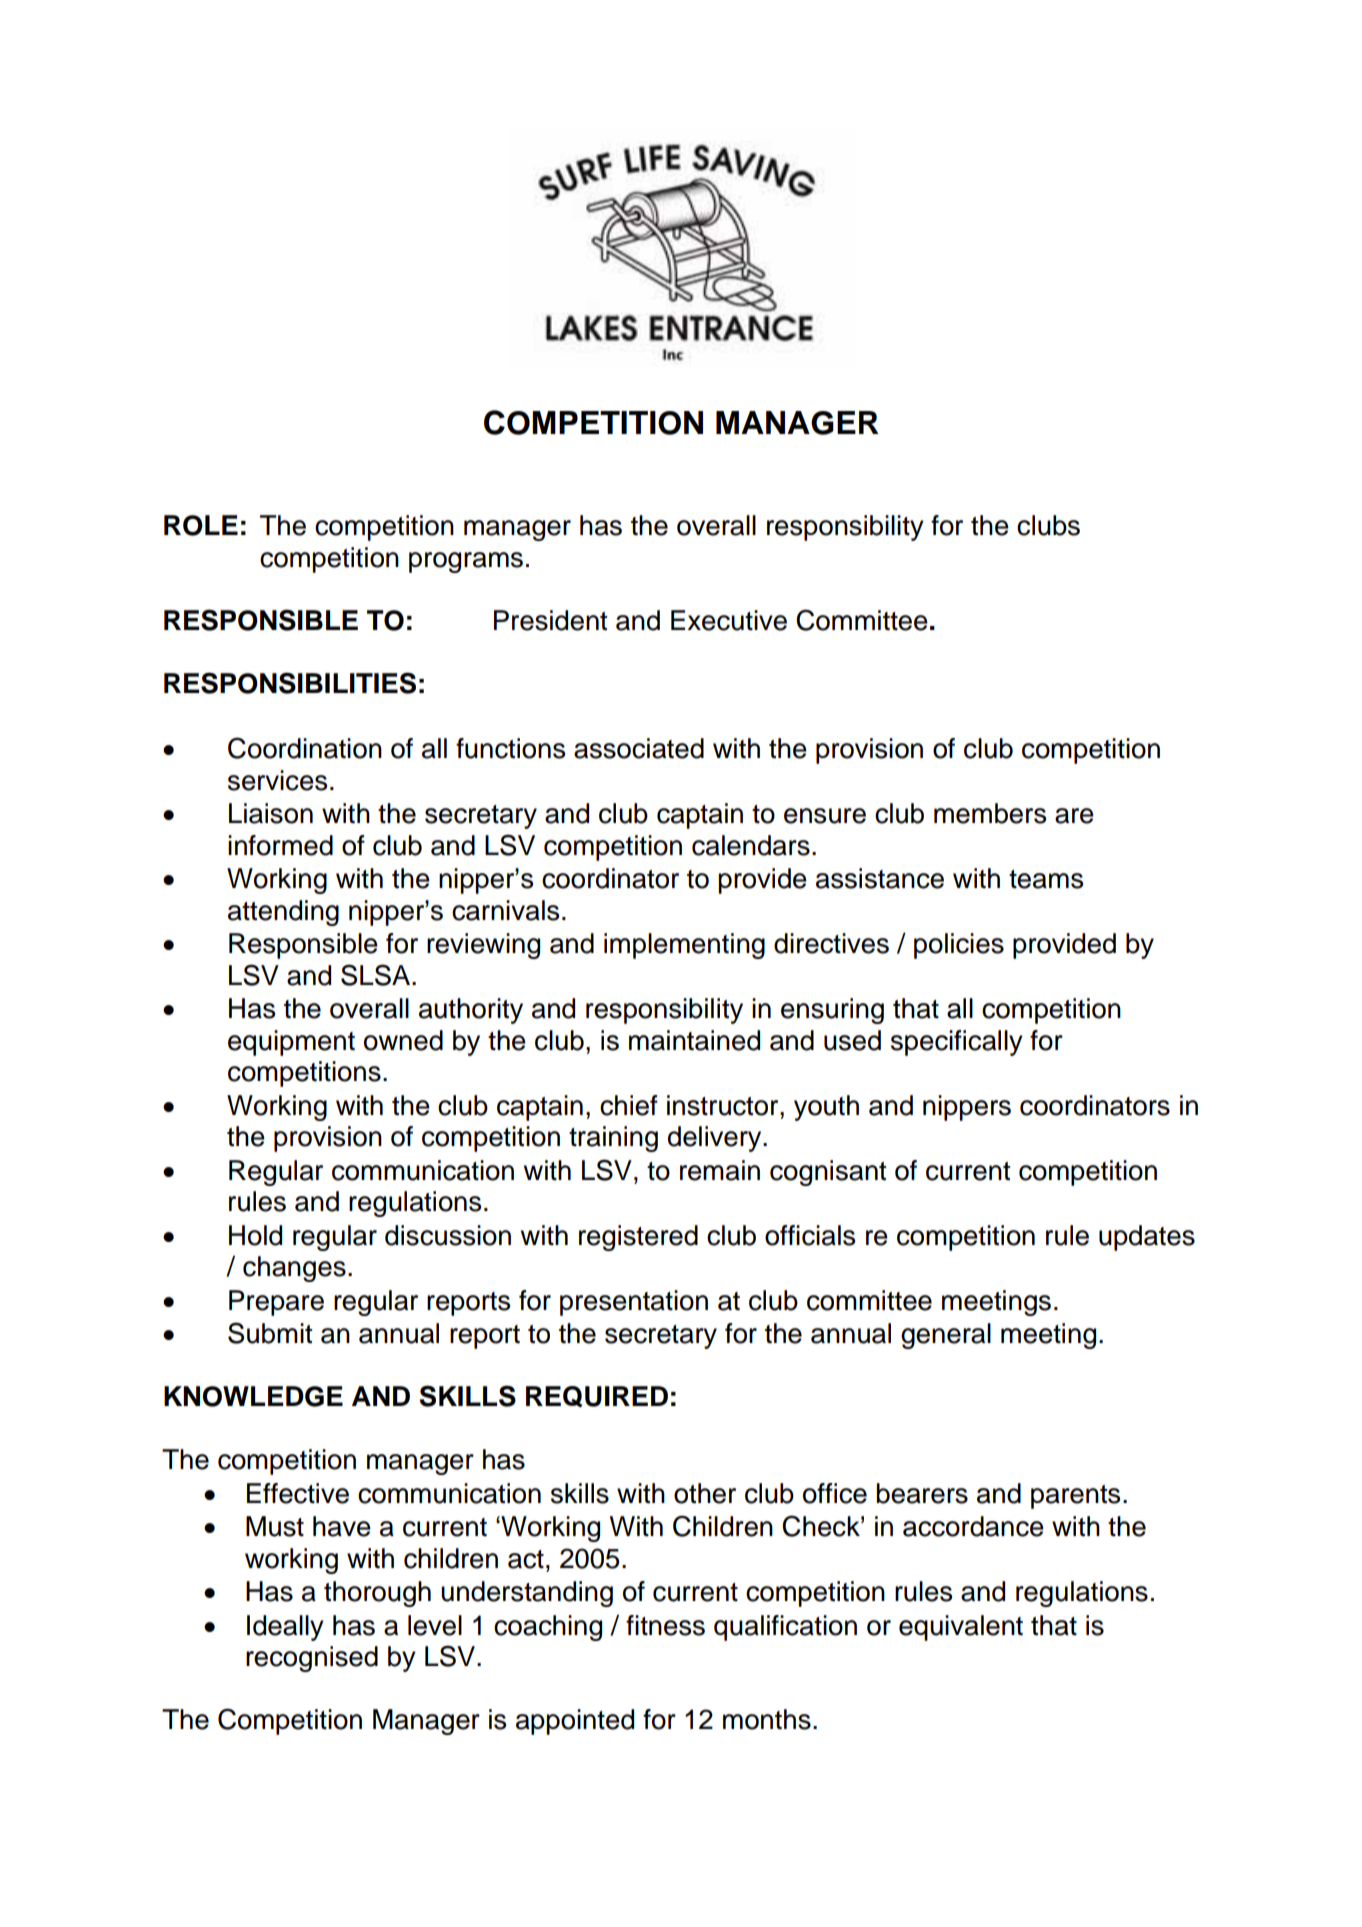  Describe the element at coordinates (201, 525) in the screenshot. I see `ROLE` at that location.
